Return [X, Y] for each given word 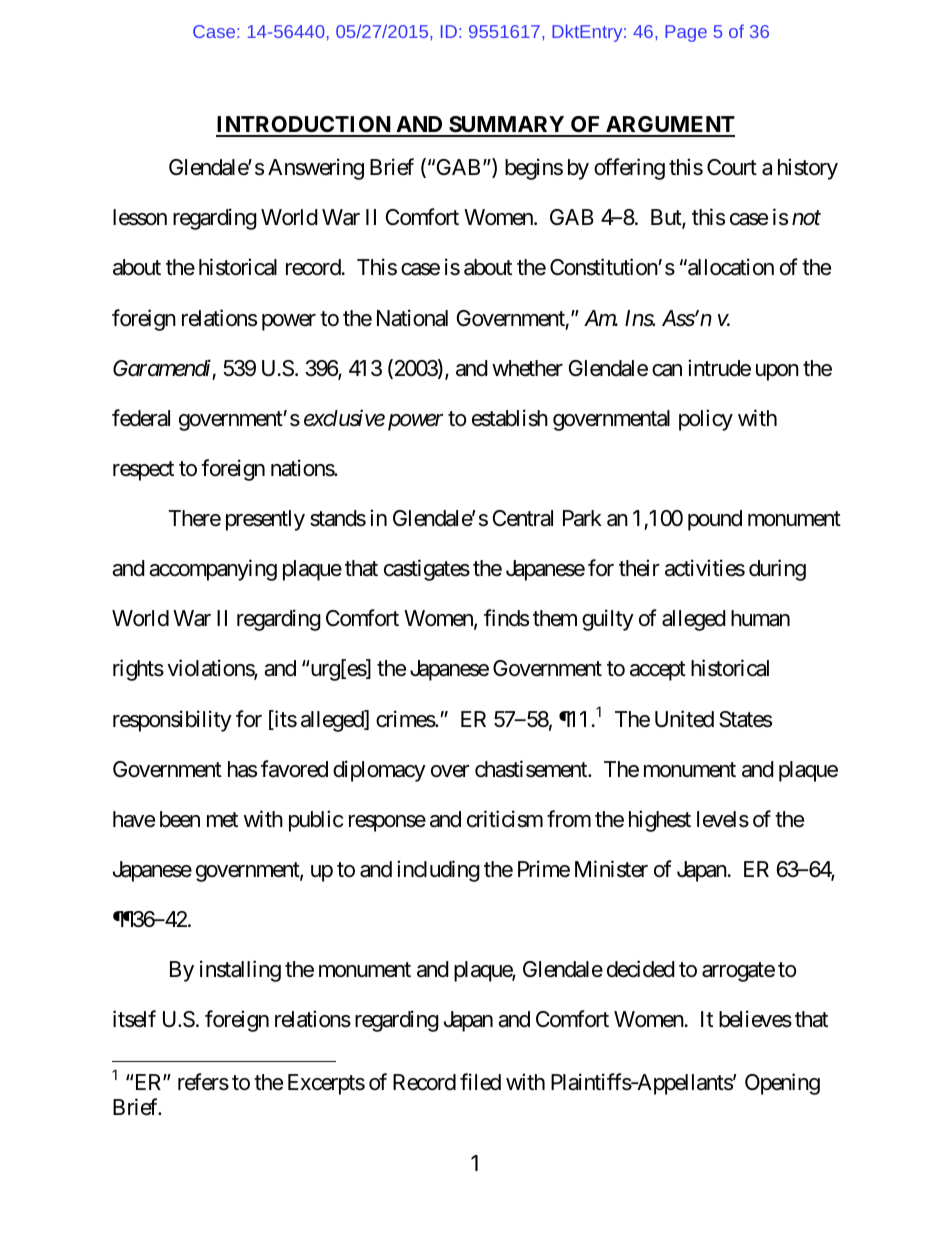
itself [134, 1019]
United [684, 719]
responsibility [172, 721]
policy [706, 420]
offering [629, 169]
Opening [782, 1084]
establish [510, 418]
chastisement [532, 769]
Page [686, 33]
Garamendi [162, 368]
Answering [316, 169]
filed [480, 1082]
